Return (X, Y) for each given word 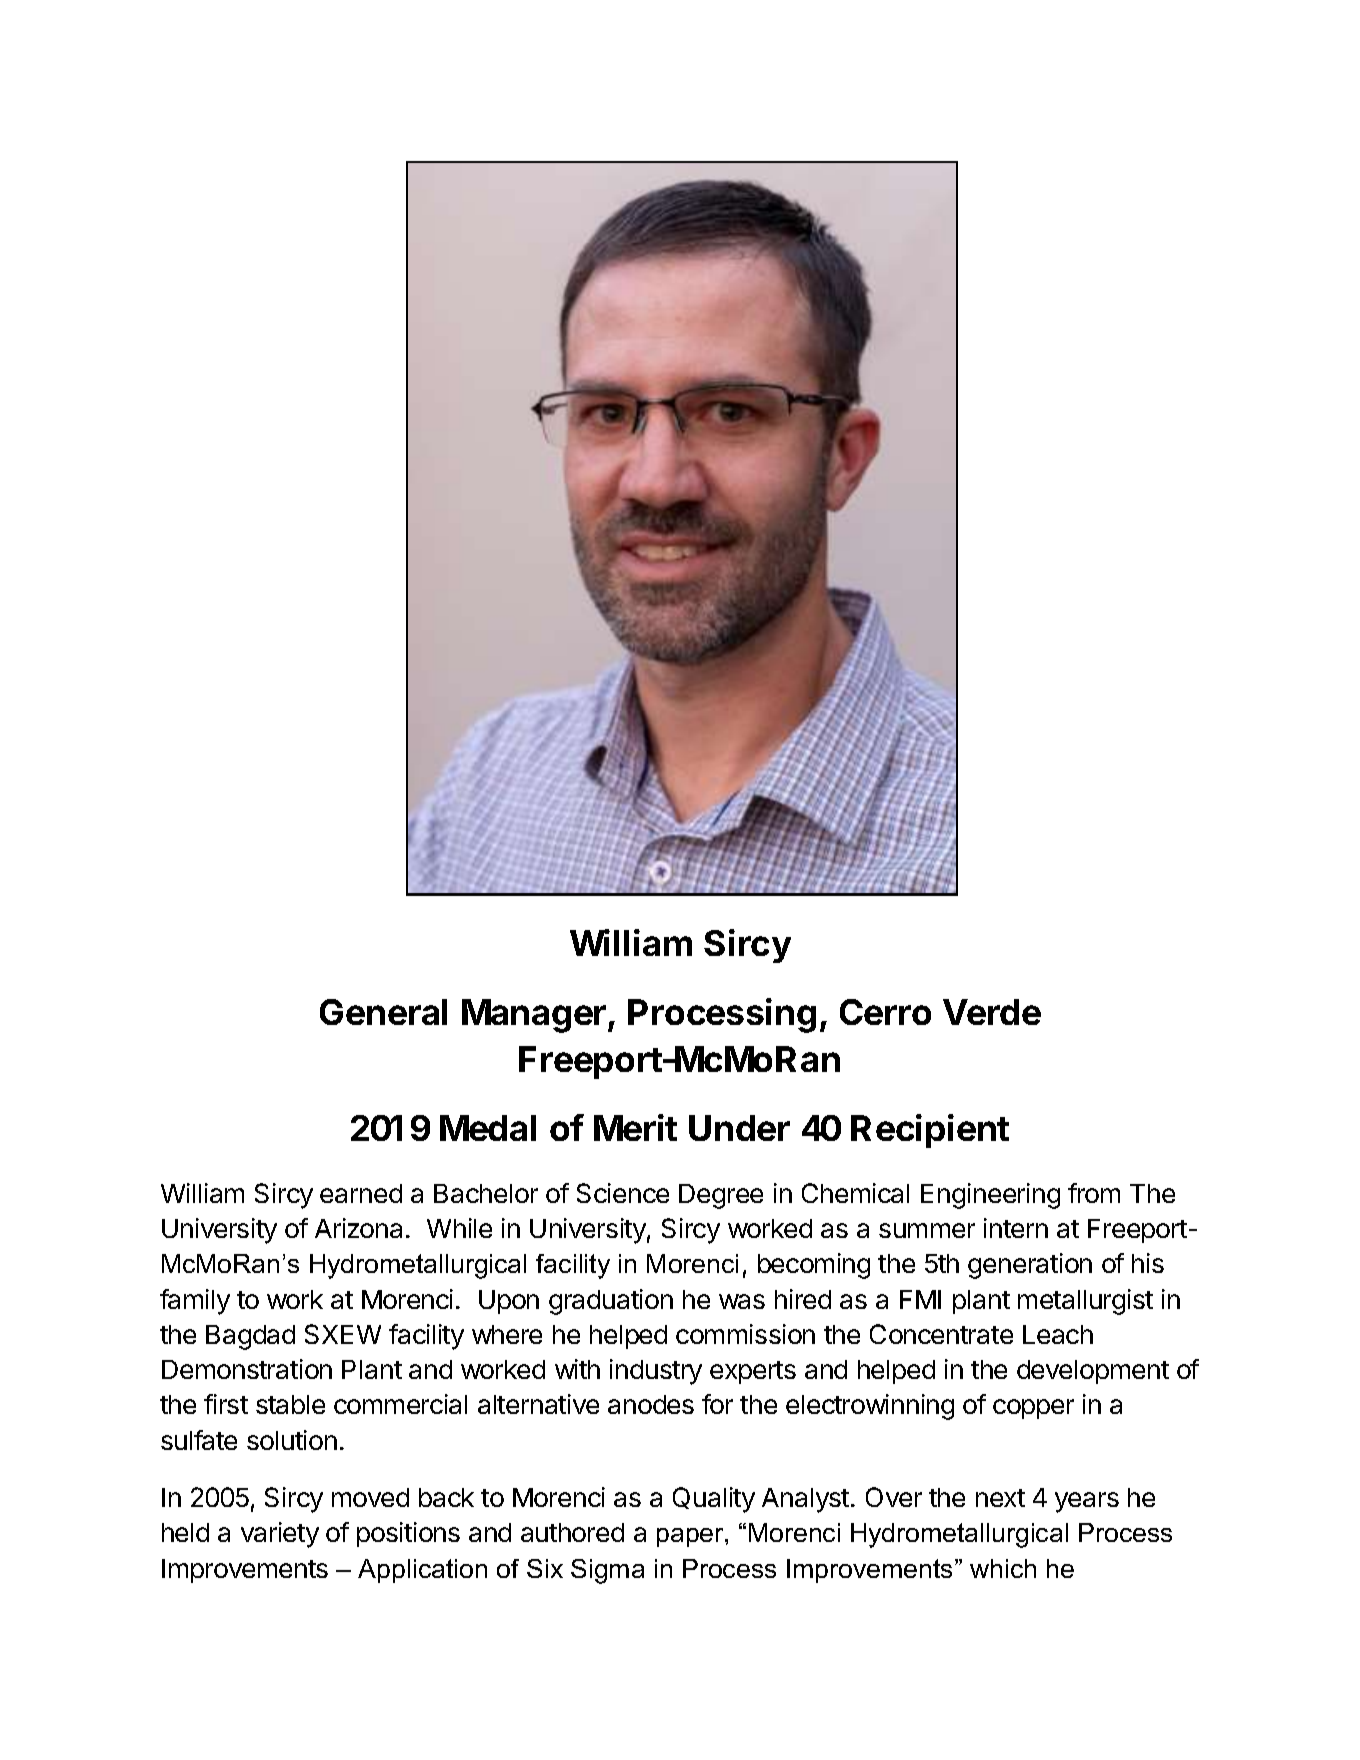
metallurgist (1085, 1302)
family (195, 1302)
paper (691, 1537)
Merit (635, 1127)
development (1093, 1372)
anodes (651, 1404)
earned (361, 1193)
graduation (611, 1302)
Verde (992, 1012)
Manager (535, 1016)
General (383, 1012)
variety (280, 1535)
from (1094, 1193)
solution (292, 1440)
